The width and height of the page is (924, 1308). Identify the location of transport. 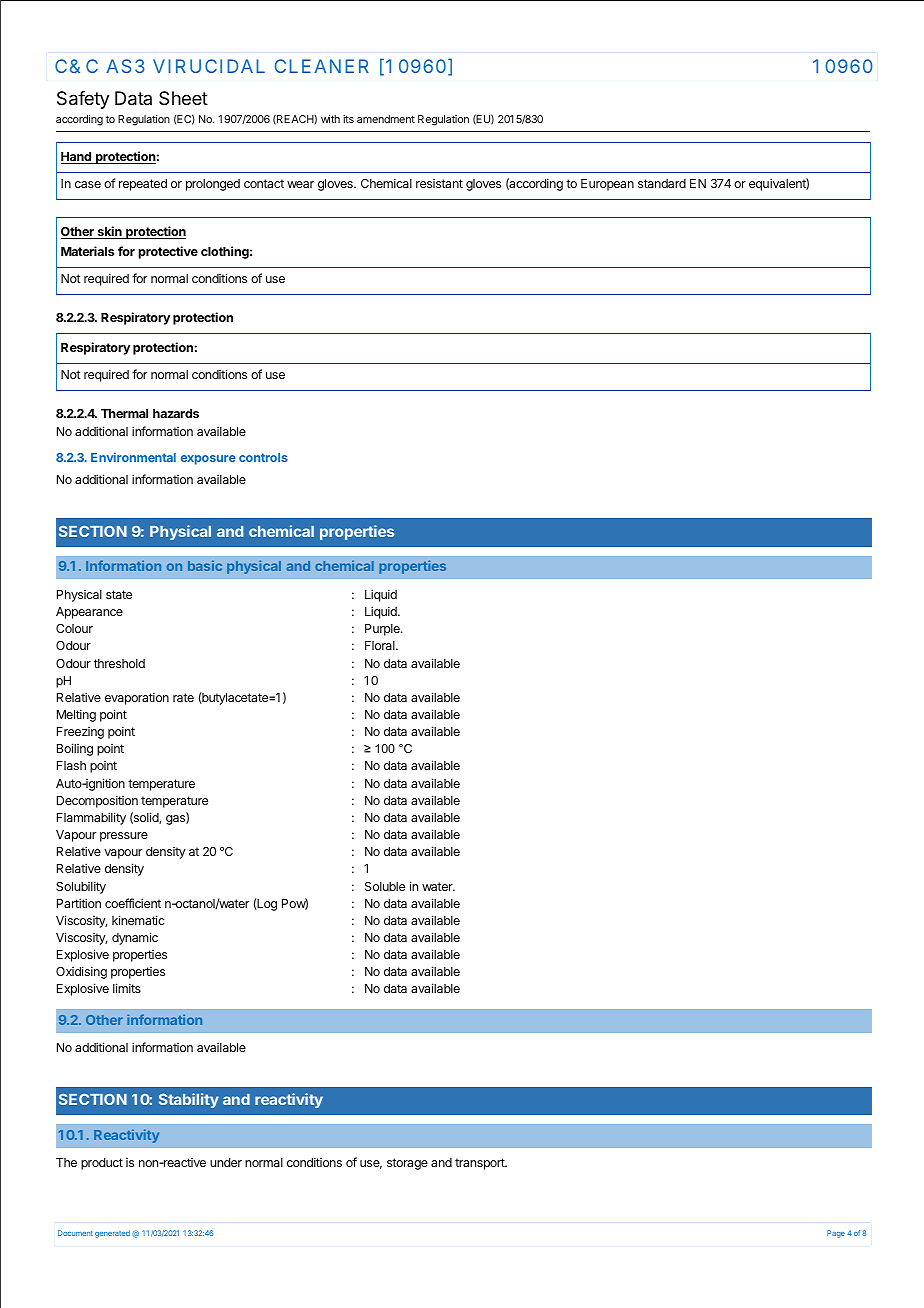
(481, 1164).
